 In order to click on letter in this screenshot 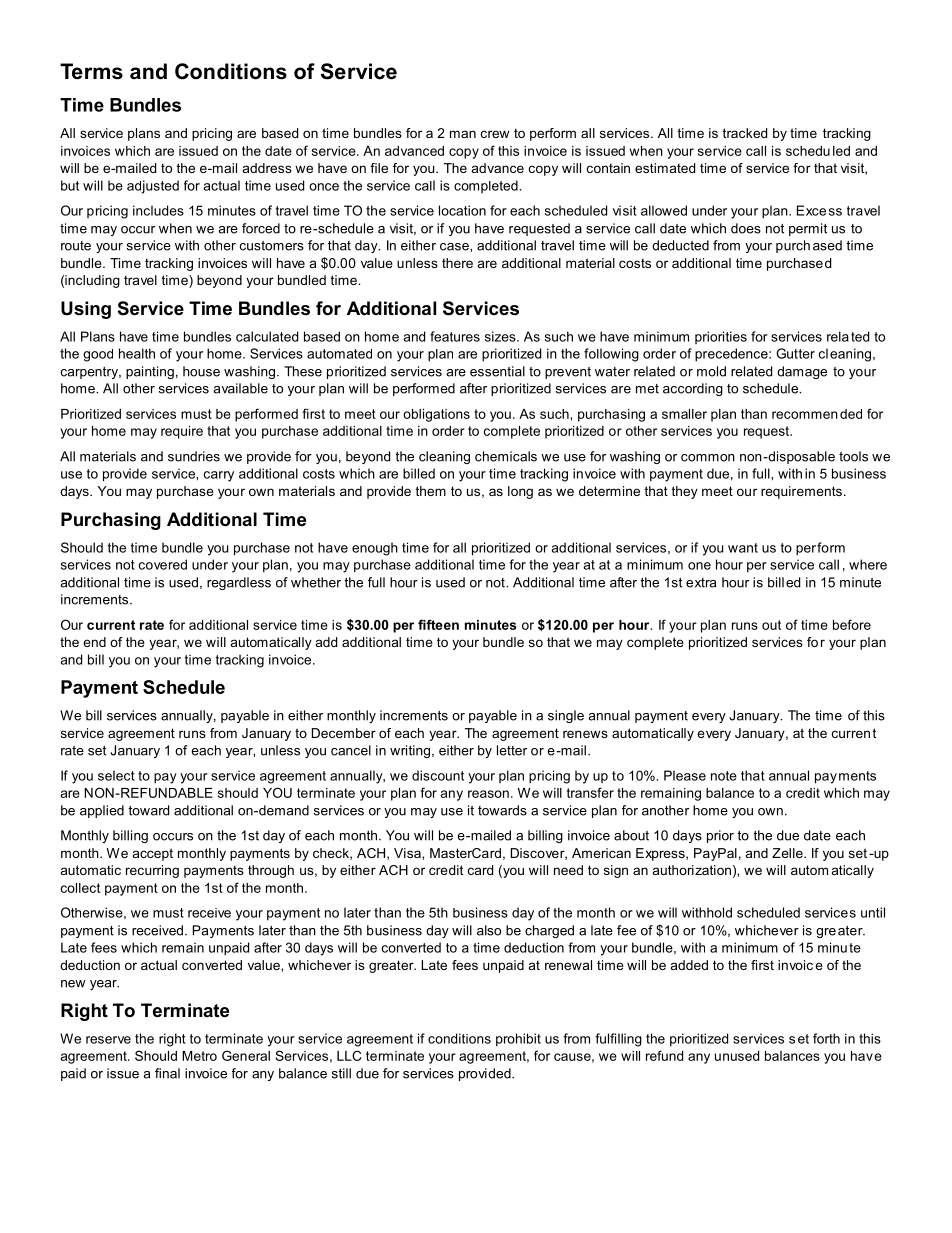, I will do `click(512, 750)`.
